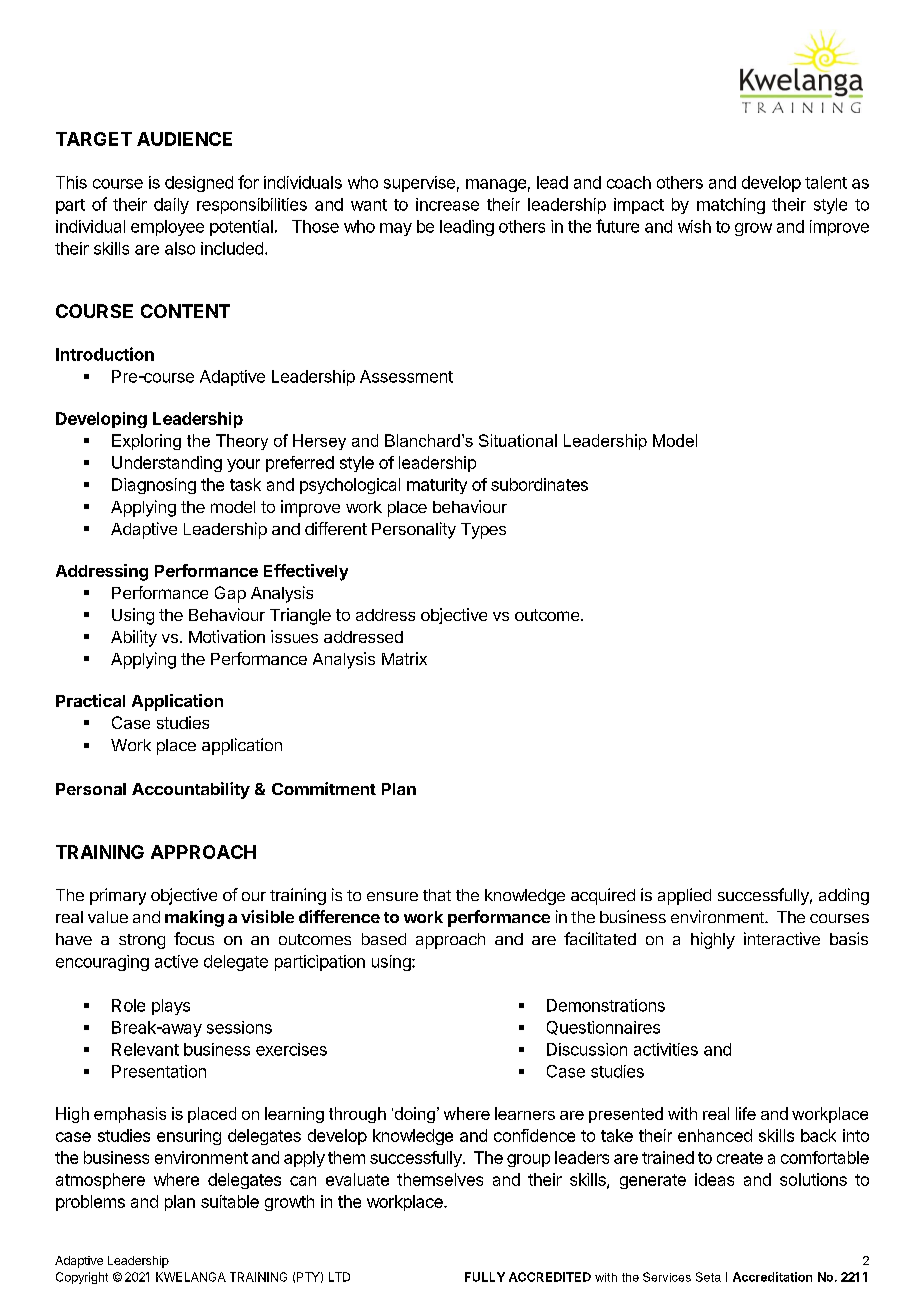 Image resolution: width=924 pixels, height=1308 pixels. I want to click on suitable, so click(230, 1201).
